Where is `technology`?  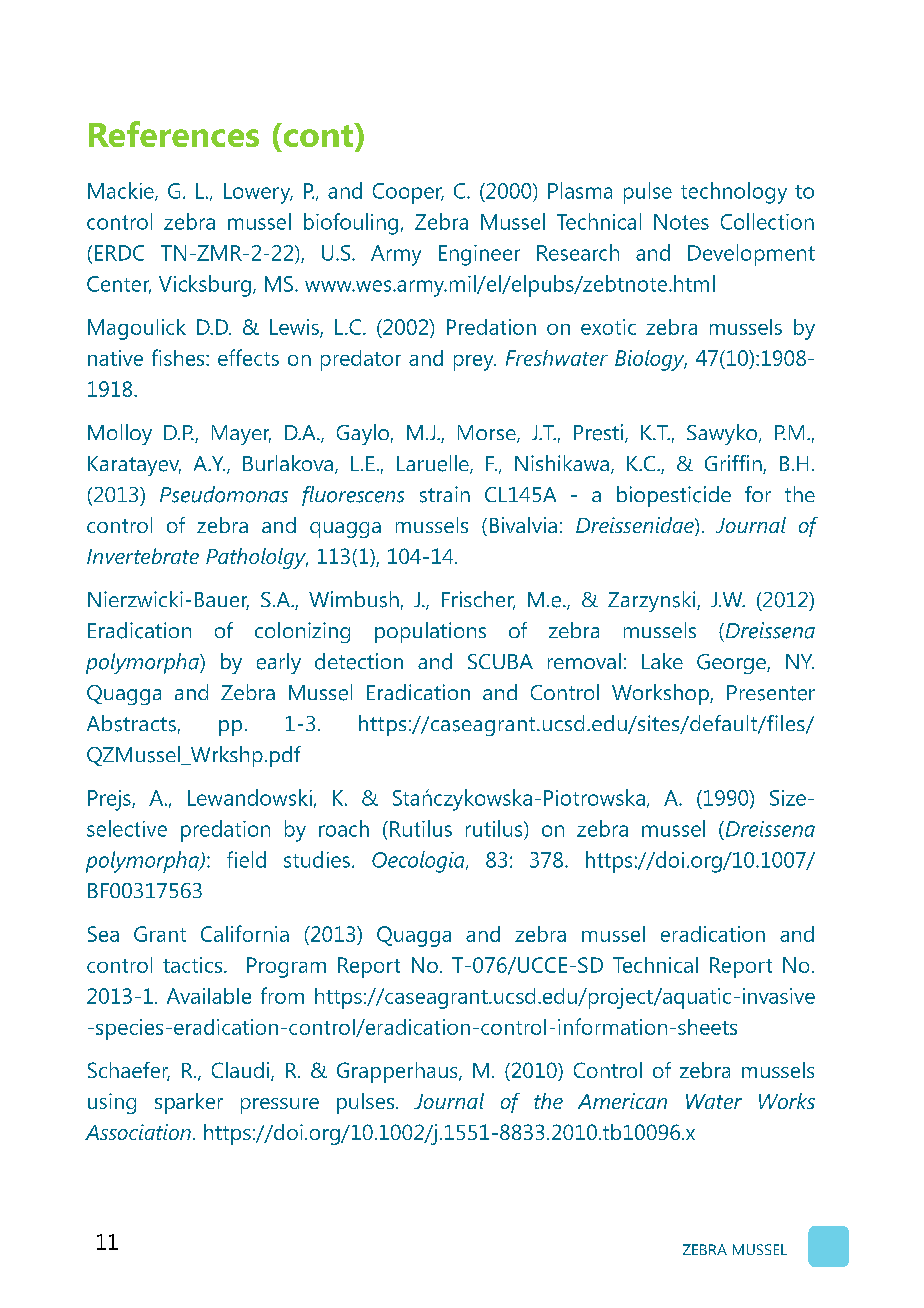 technology is located at coordinates (734, 193).
